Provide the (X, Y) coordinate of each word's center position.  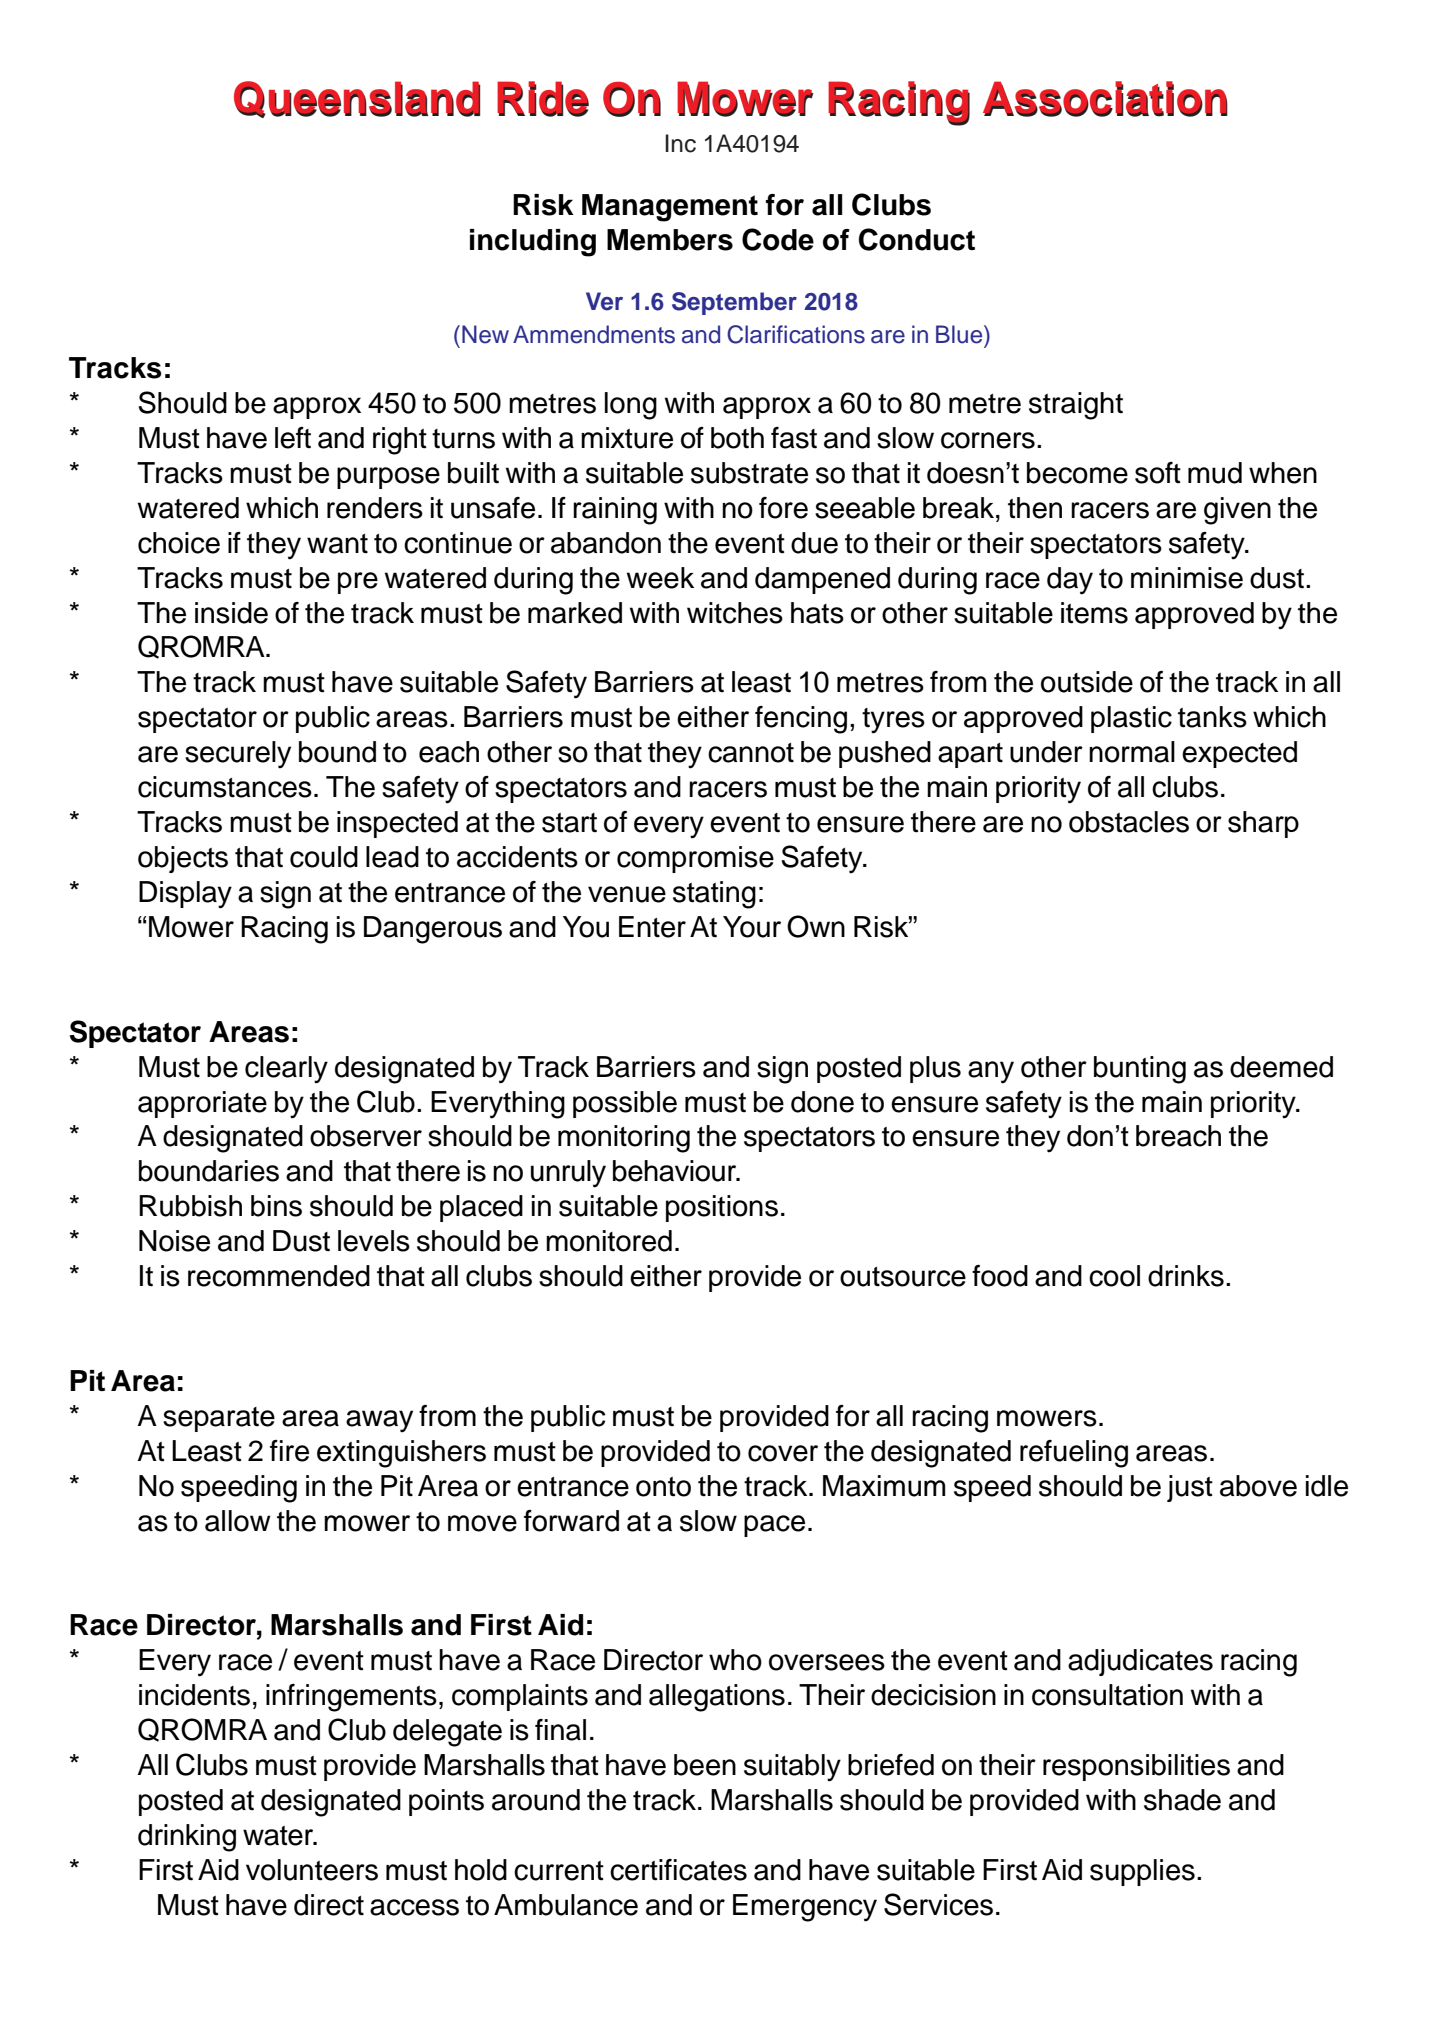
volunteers (312, 1870)
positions (722, 1208)
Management (670, 208)
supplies (1142, 1872)
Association (1105, 99)
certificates (678, 1870)
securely (238, 755)
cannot (751, 753)
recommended (279, 1276)
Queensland (357, 99)
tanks (1212, 717)
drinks (1186, 1276)
